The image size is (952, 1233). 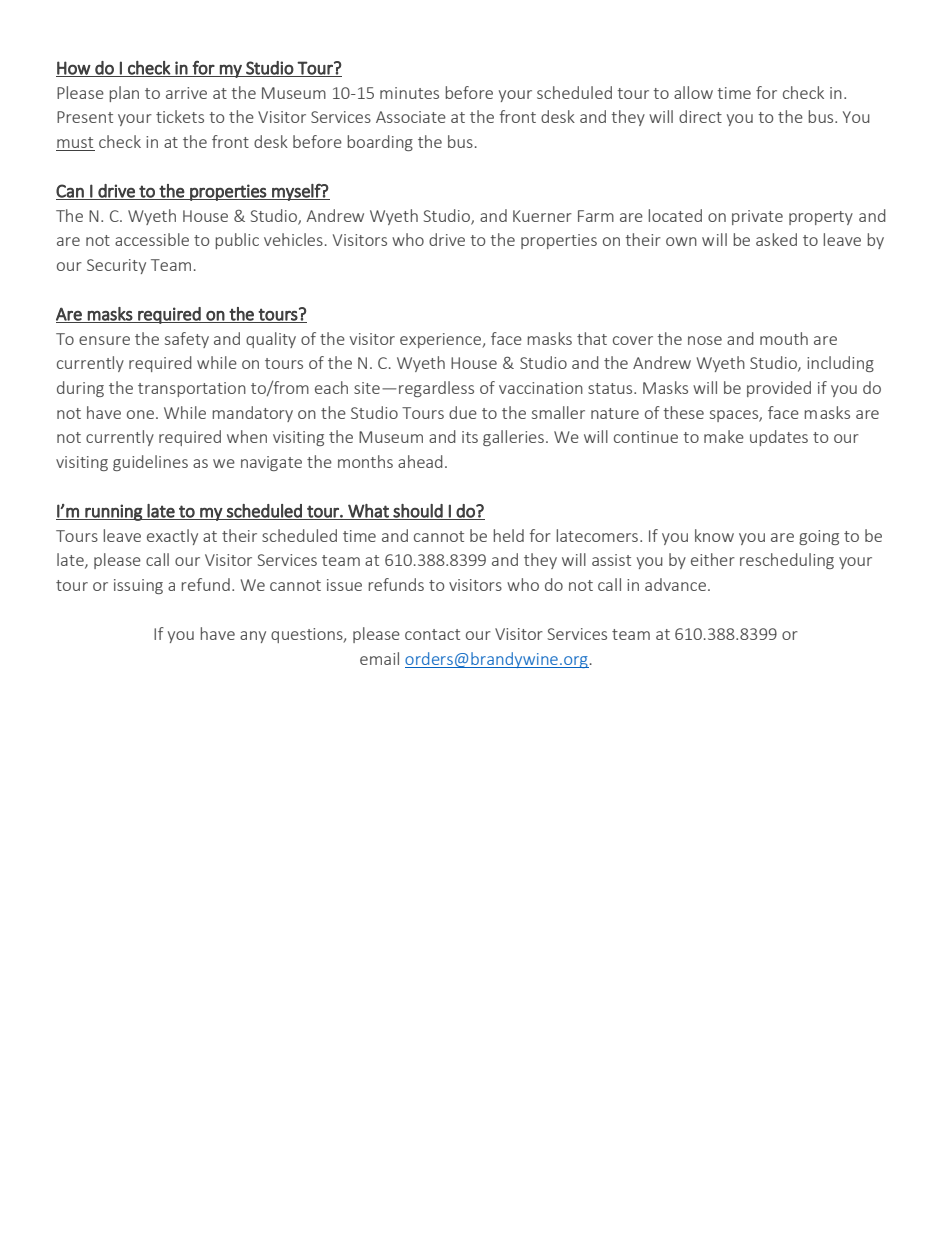 I want to click on allow, so click(x=693, y=92).
